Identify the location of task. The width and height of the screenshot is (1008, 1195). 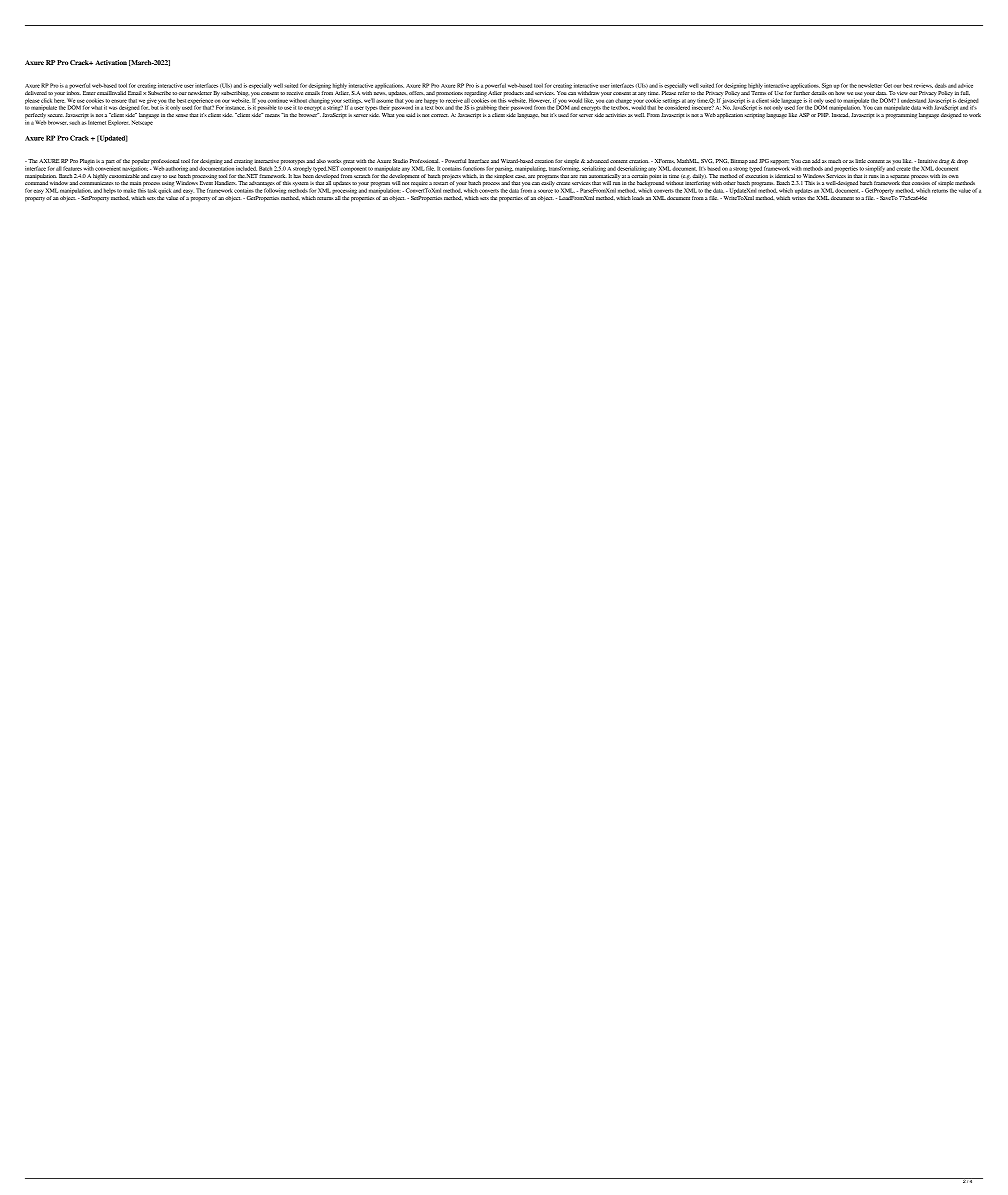
(152, 190).
